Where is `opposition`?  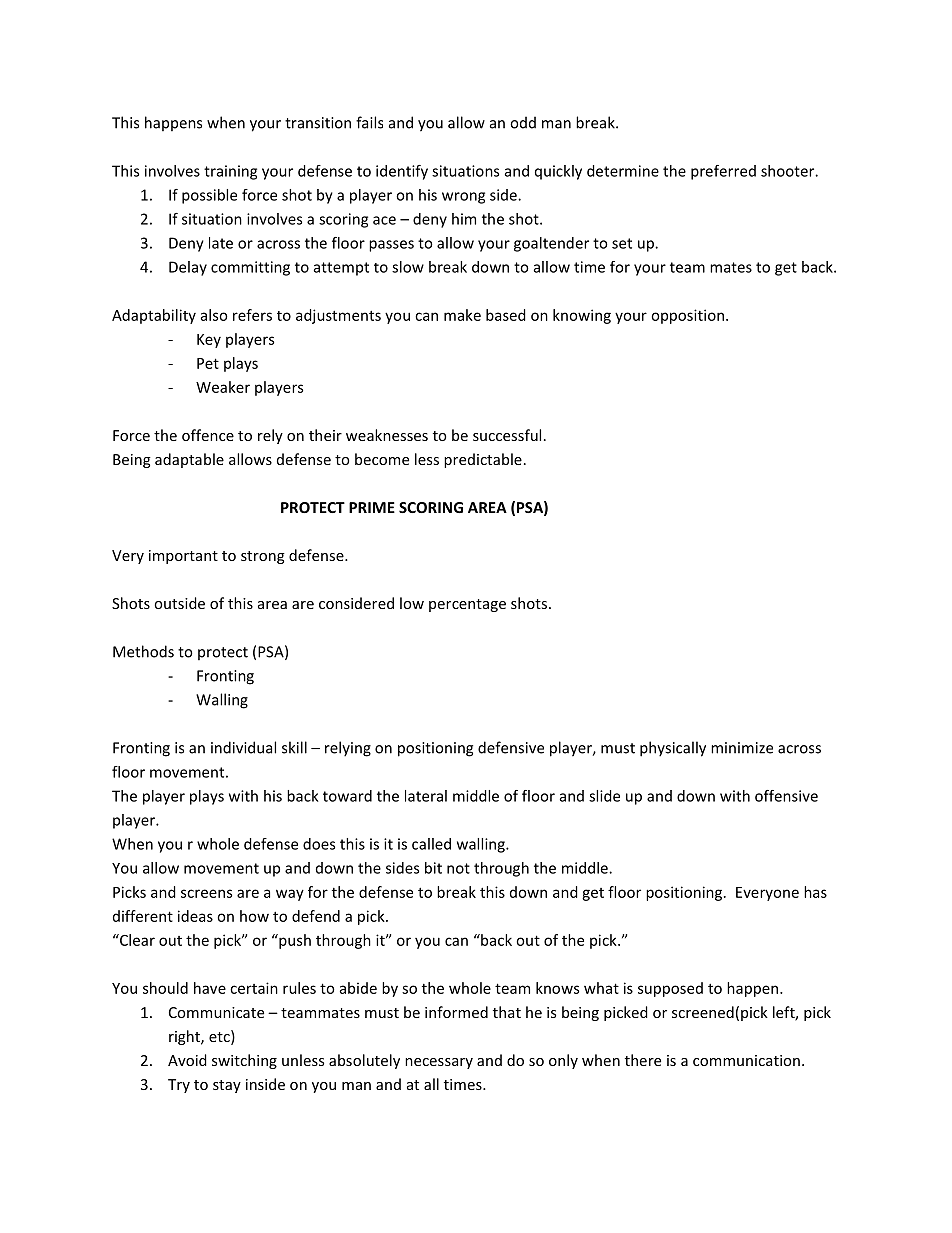
opposition is located at coordinates (687, 316).
